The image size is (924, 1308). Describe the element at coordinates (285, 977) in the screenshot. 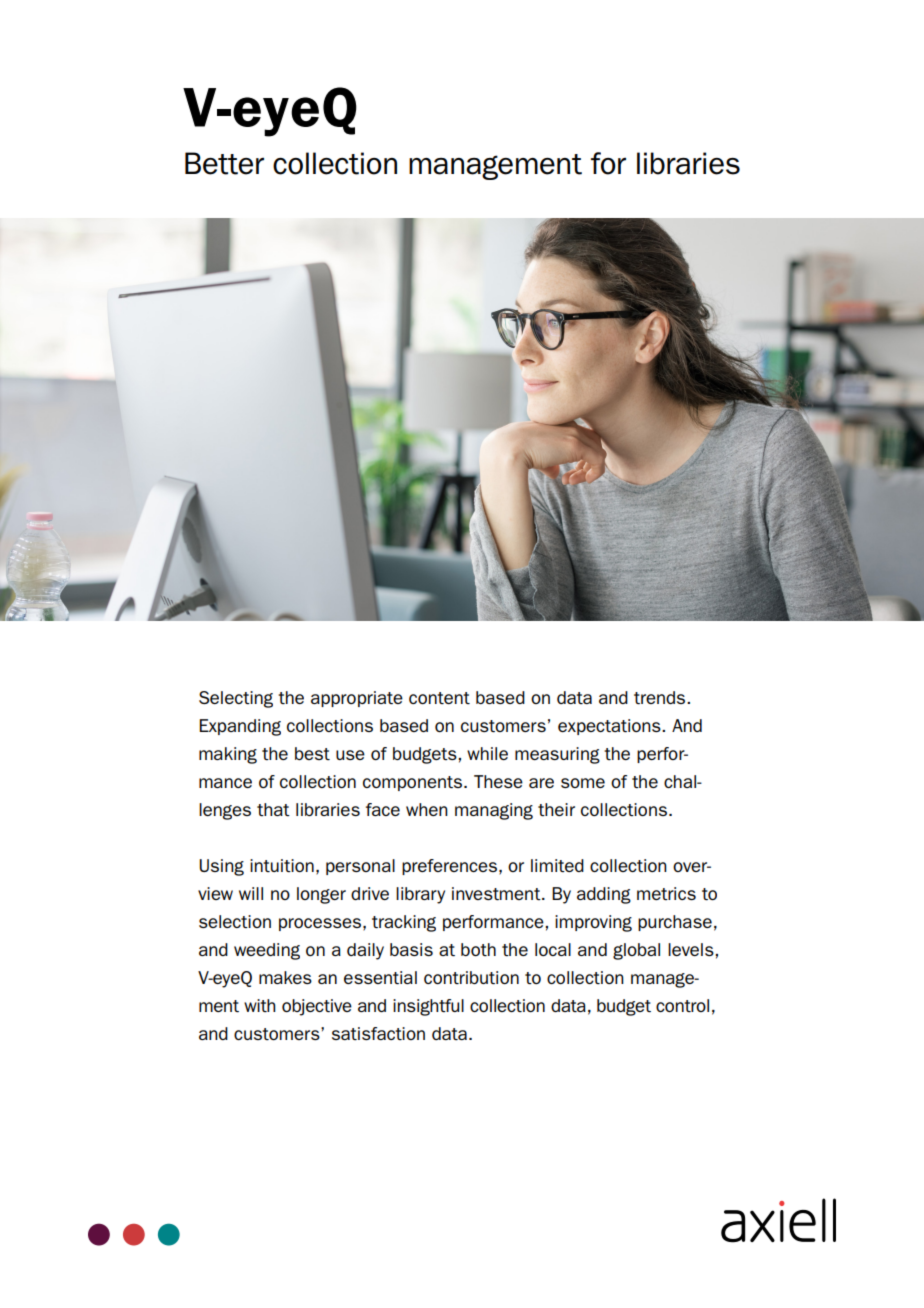

I see `makes` at that location.
